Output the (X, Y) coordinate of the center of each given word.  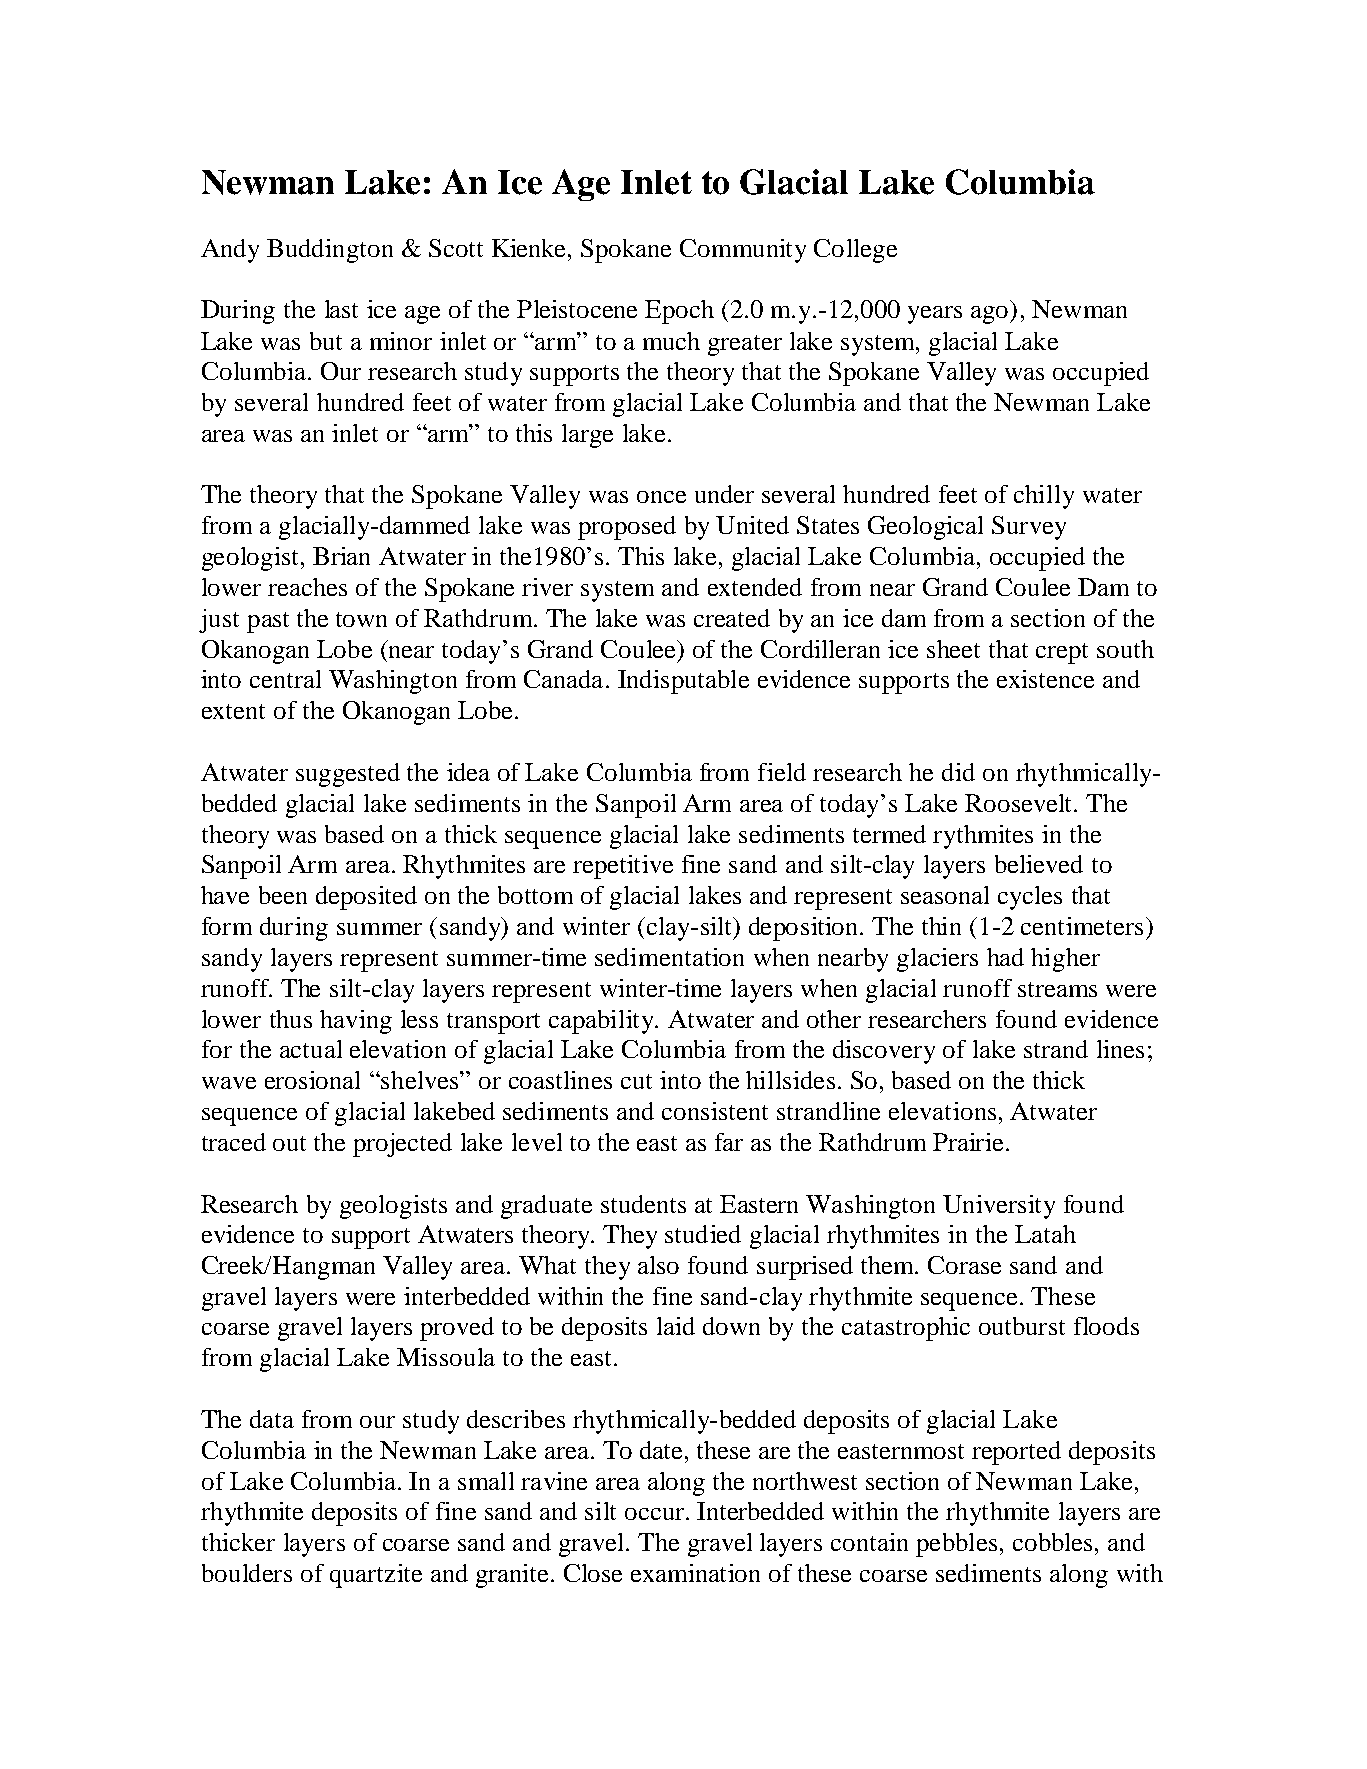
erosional (312, 1080)
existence (1045, 679)
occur (656, 1514)
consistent (715, 1111)
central (285, 679)
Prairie (968, 1142)
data (272, 1419)
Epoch (679, 312)
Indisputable (683, 682)
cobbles (1052, 1542)
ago (991, 315)
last (341, 309)
